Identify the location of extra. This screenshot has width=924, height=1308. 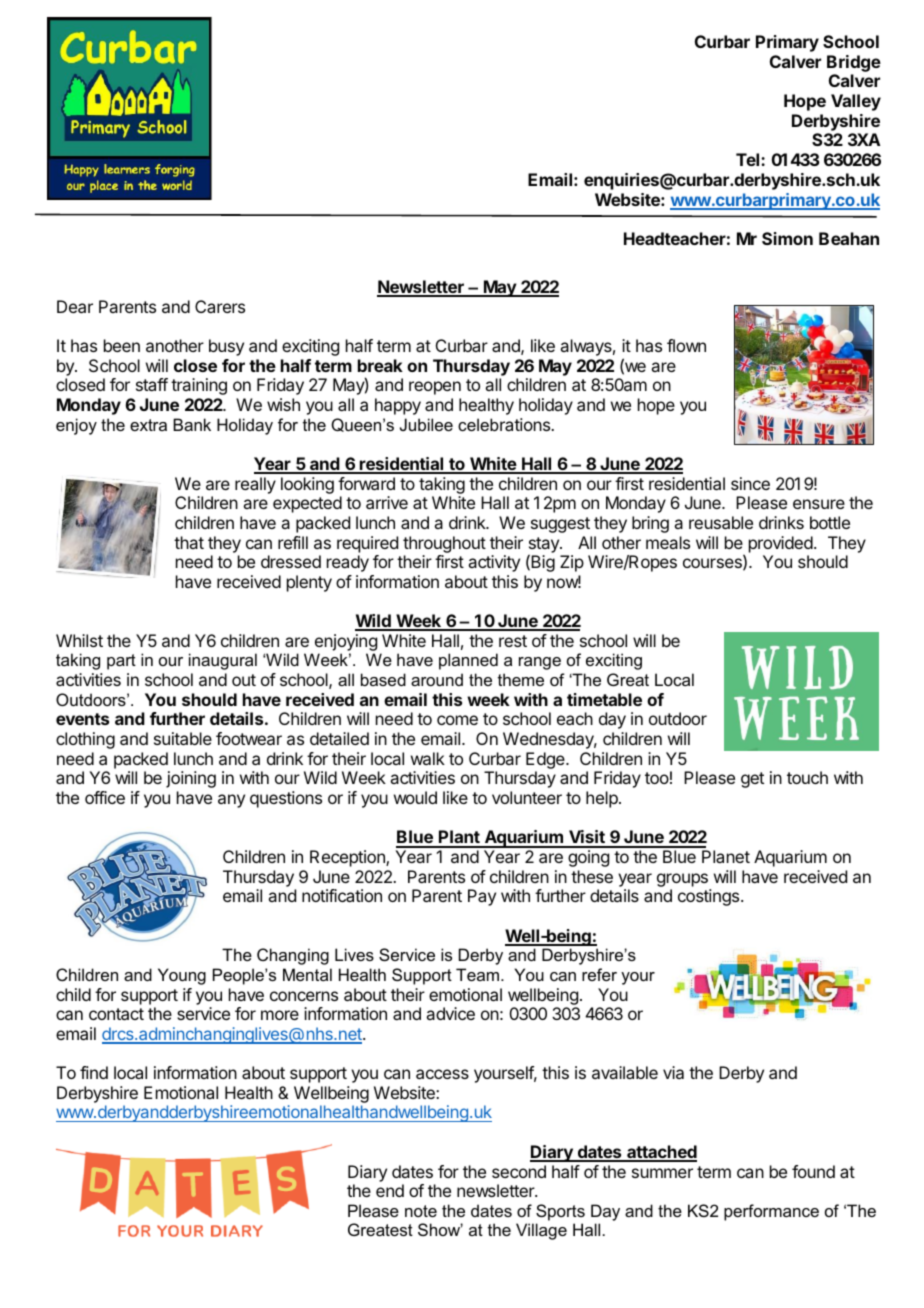
(148, 425).
